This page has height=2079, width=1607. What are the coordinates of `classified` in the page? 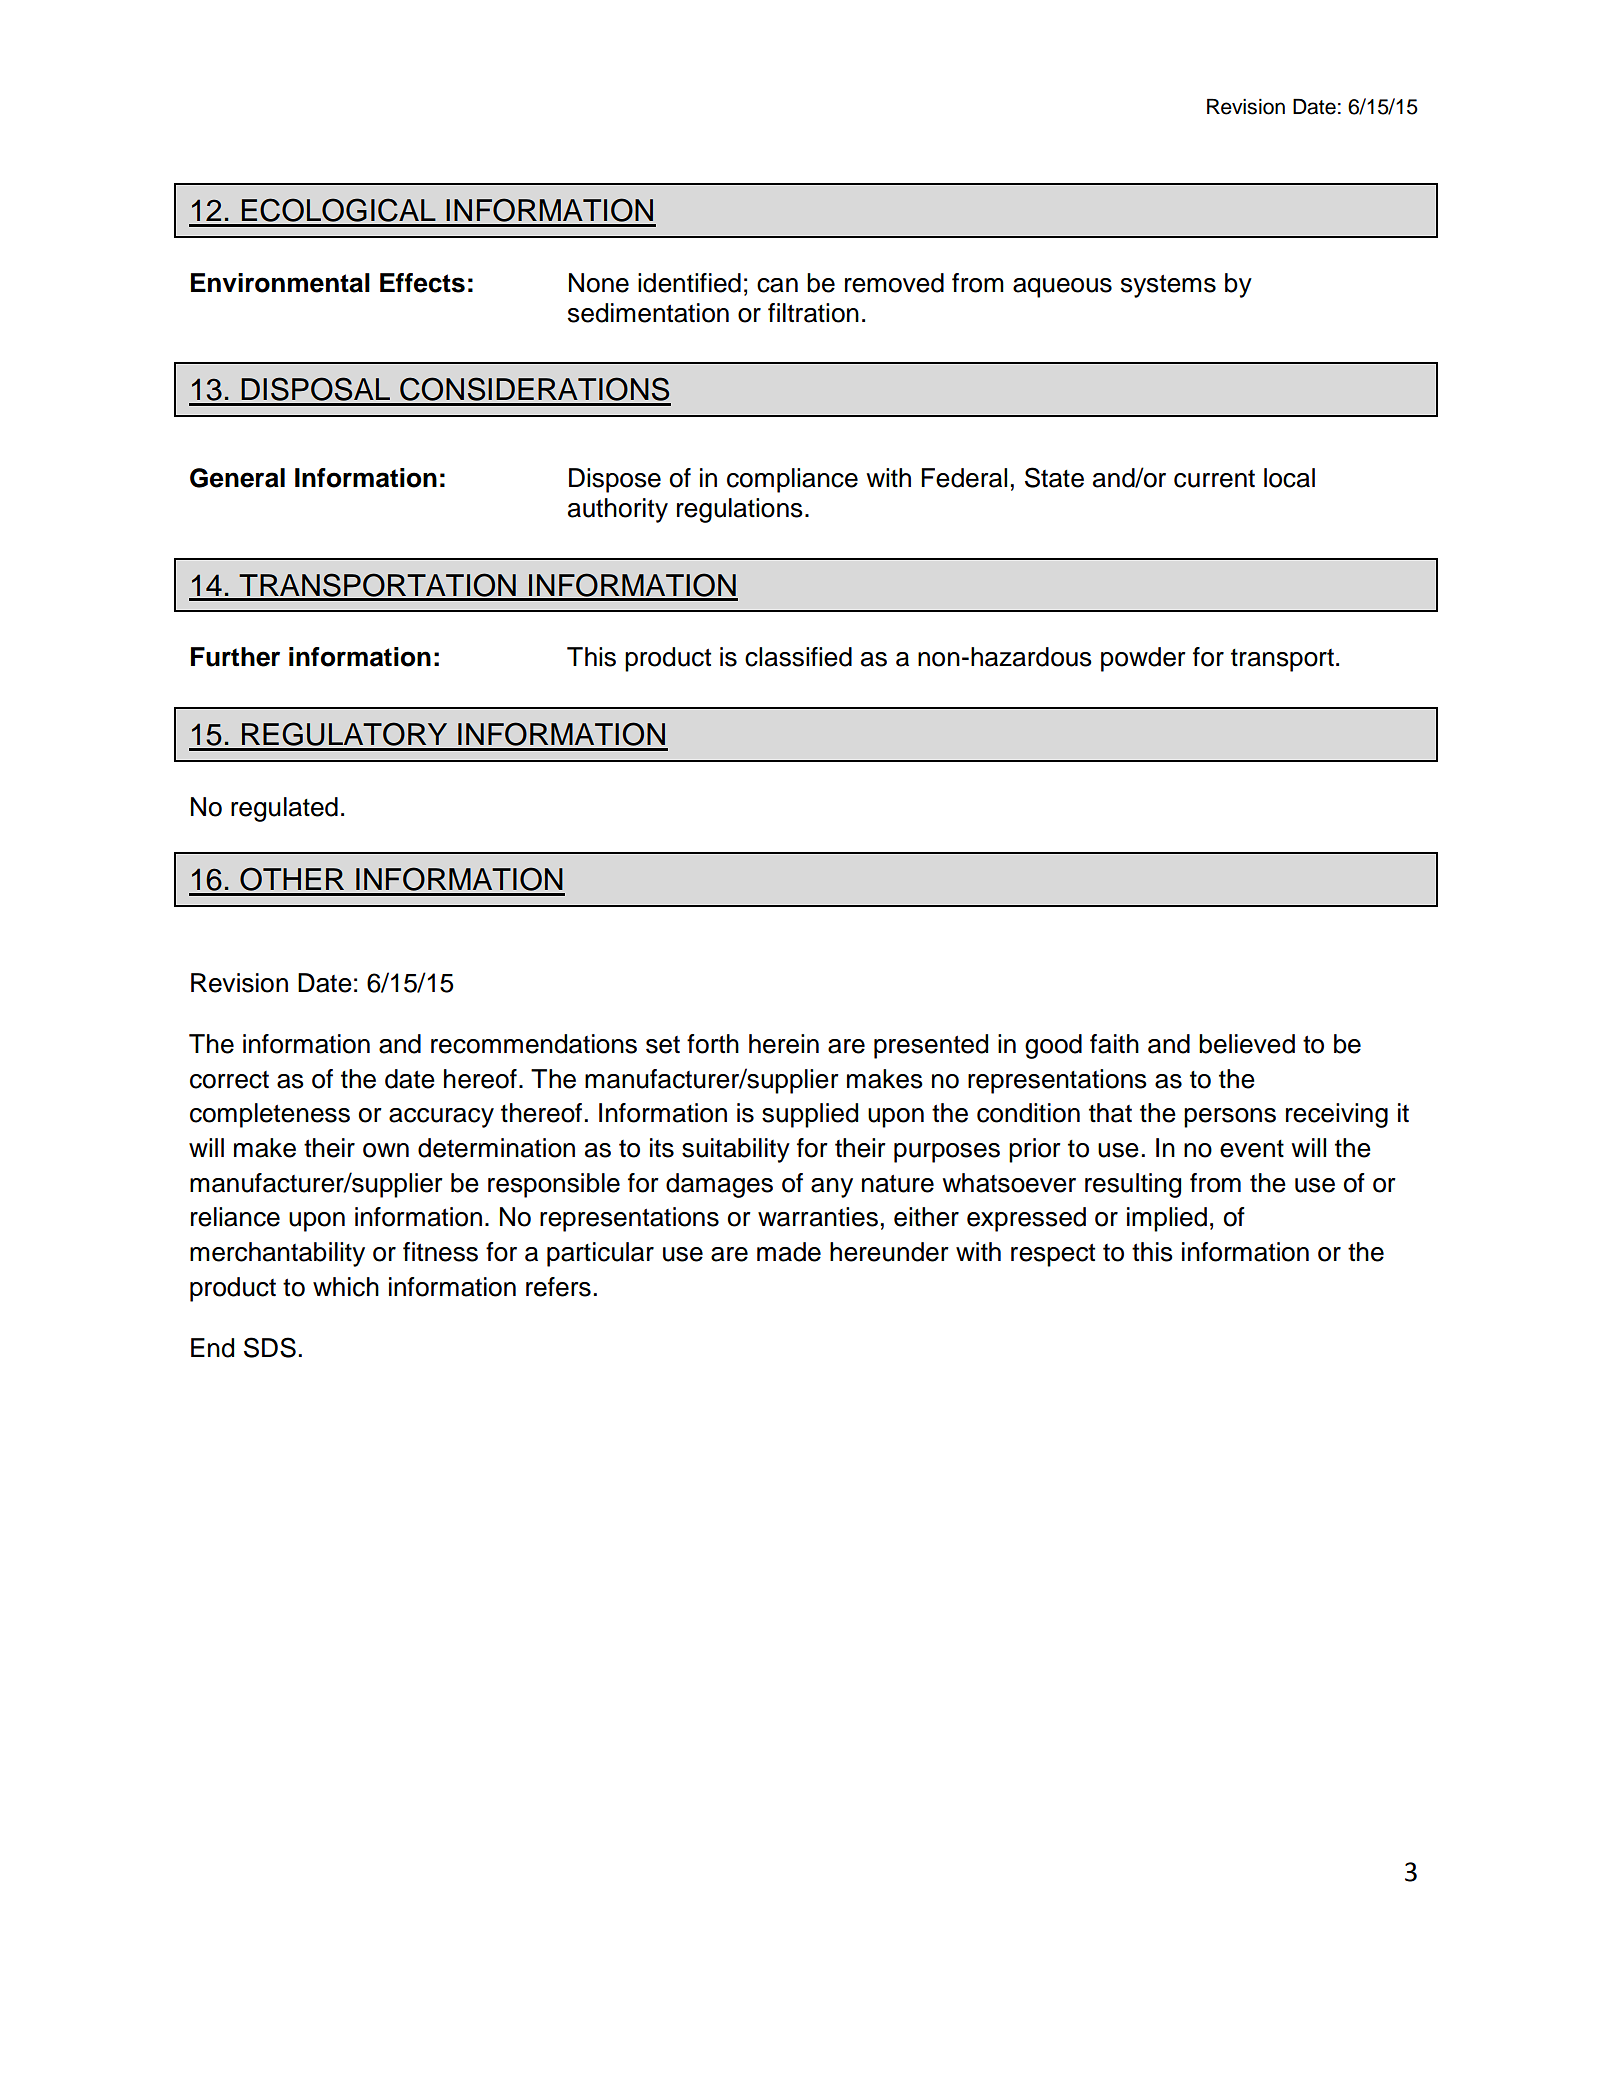 It's located at (798, 657).
